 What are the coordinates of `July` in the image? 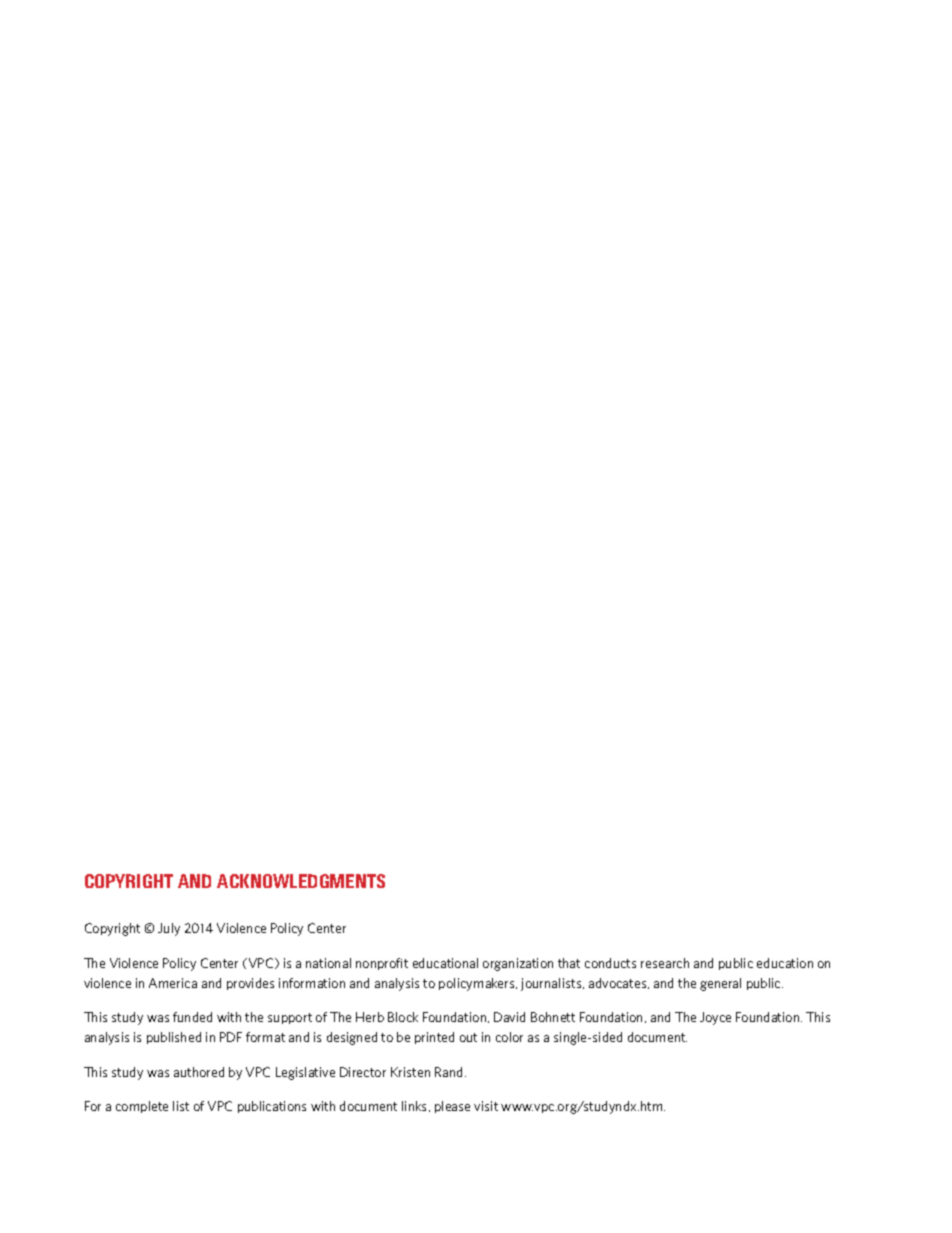 It's located at (169, 929).
